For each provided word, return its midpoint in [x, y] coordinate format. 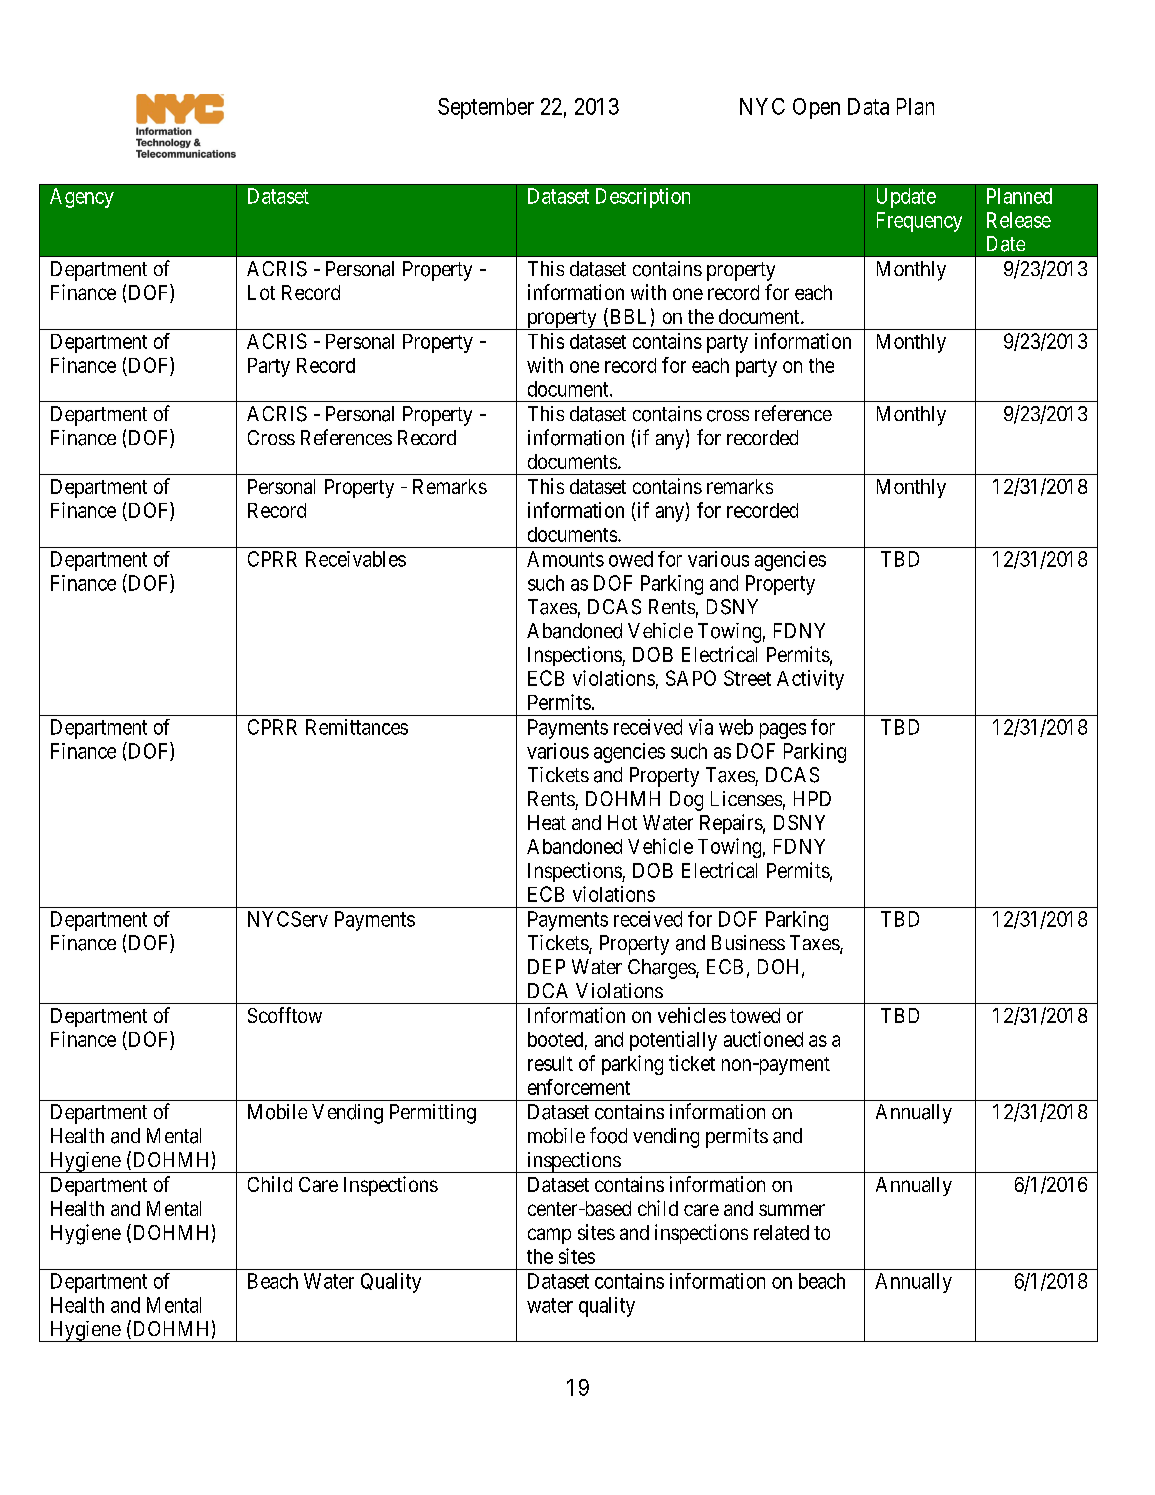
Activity [810, 680]
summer [792, 1210]
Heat [547, 822]
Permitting [433, 1114]
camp [549, 1236]
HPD [812, 798]
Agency [82, 198]
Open [816, 108]
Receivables [356, 559]
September [486, 108]
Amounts [565, 559]
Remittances [357, 727]
